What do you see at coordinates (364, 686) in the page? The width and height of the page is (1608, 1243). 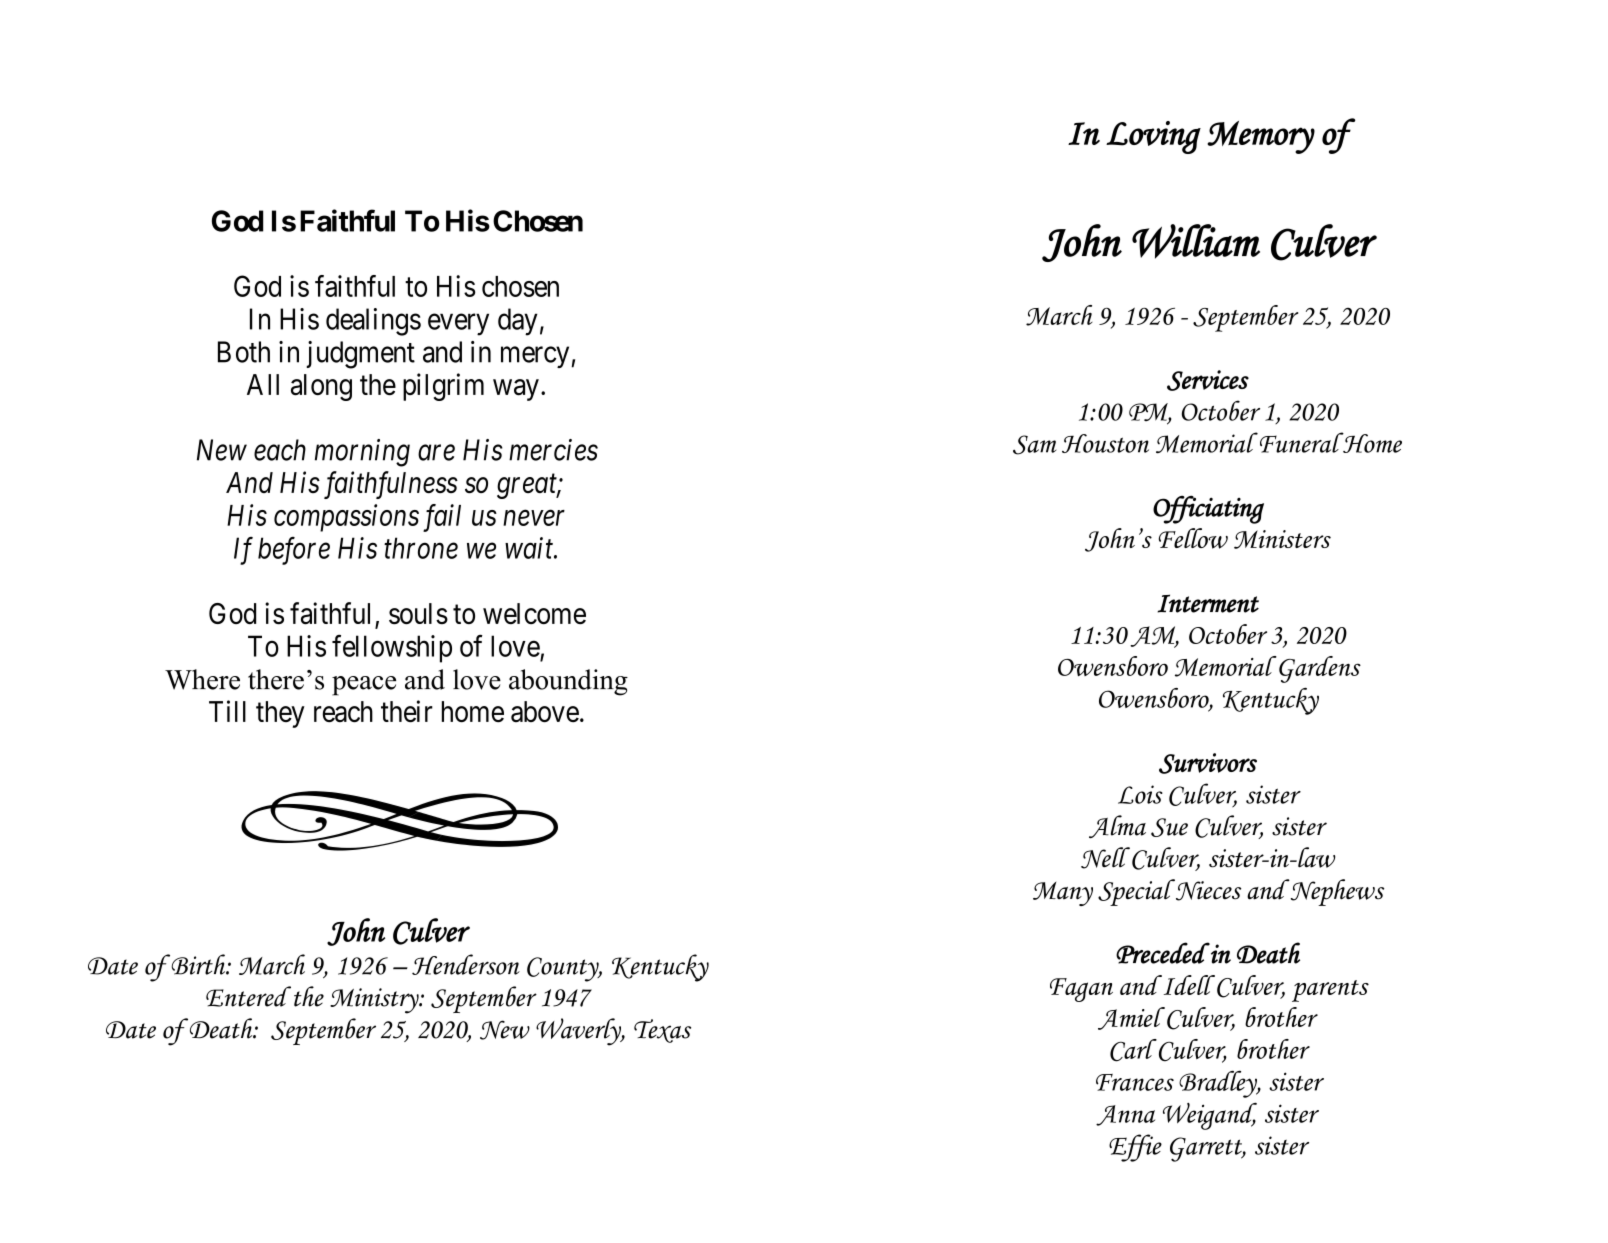 I see `peace` at bounding box center [364, 686].
